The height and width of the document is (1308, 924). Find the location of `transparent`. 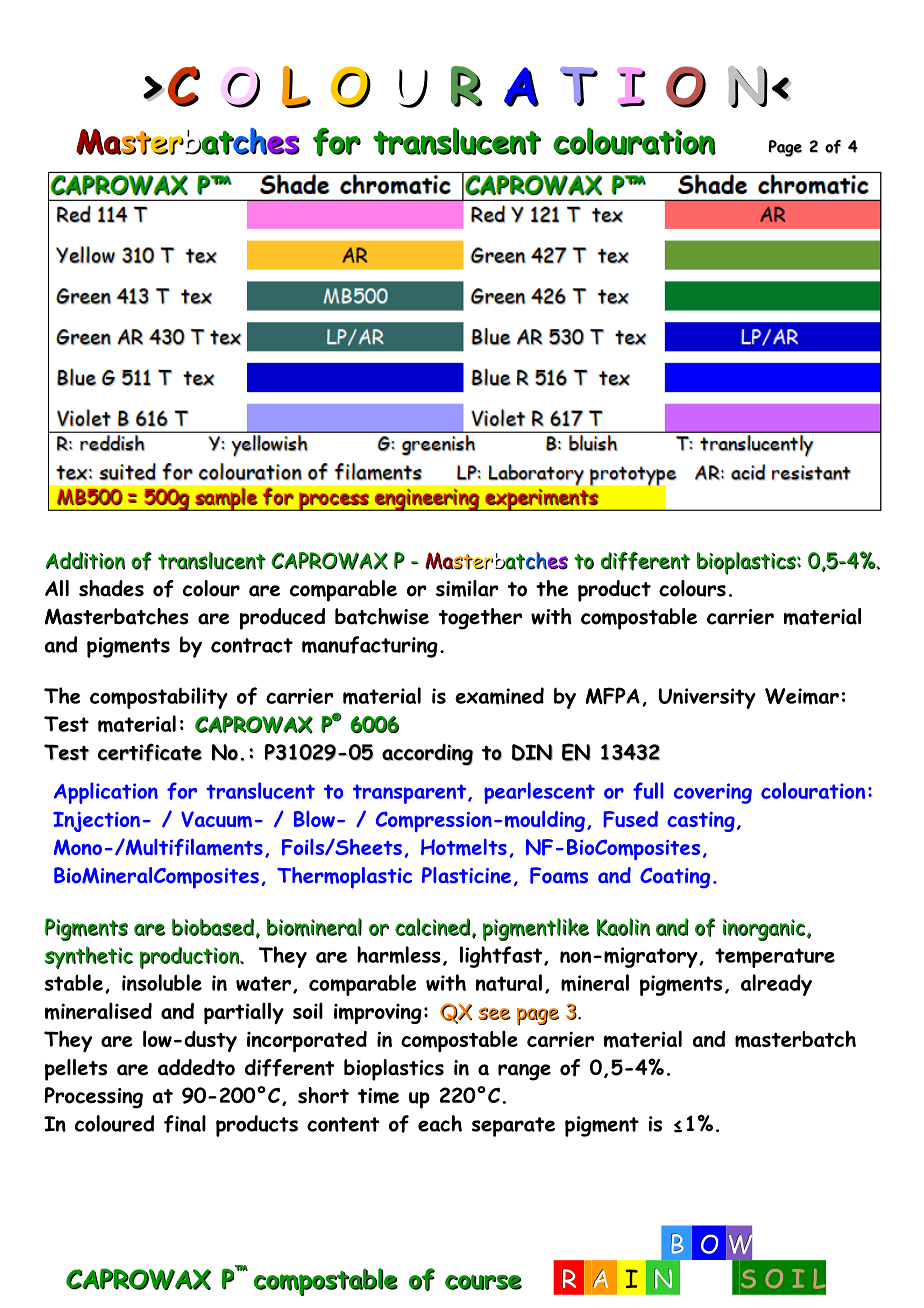

transparent is located at coordinates (409, 794).
